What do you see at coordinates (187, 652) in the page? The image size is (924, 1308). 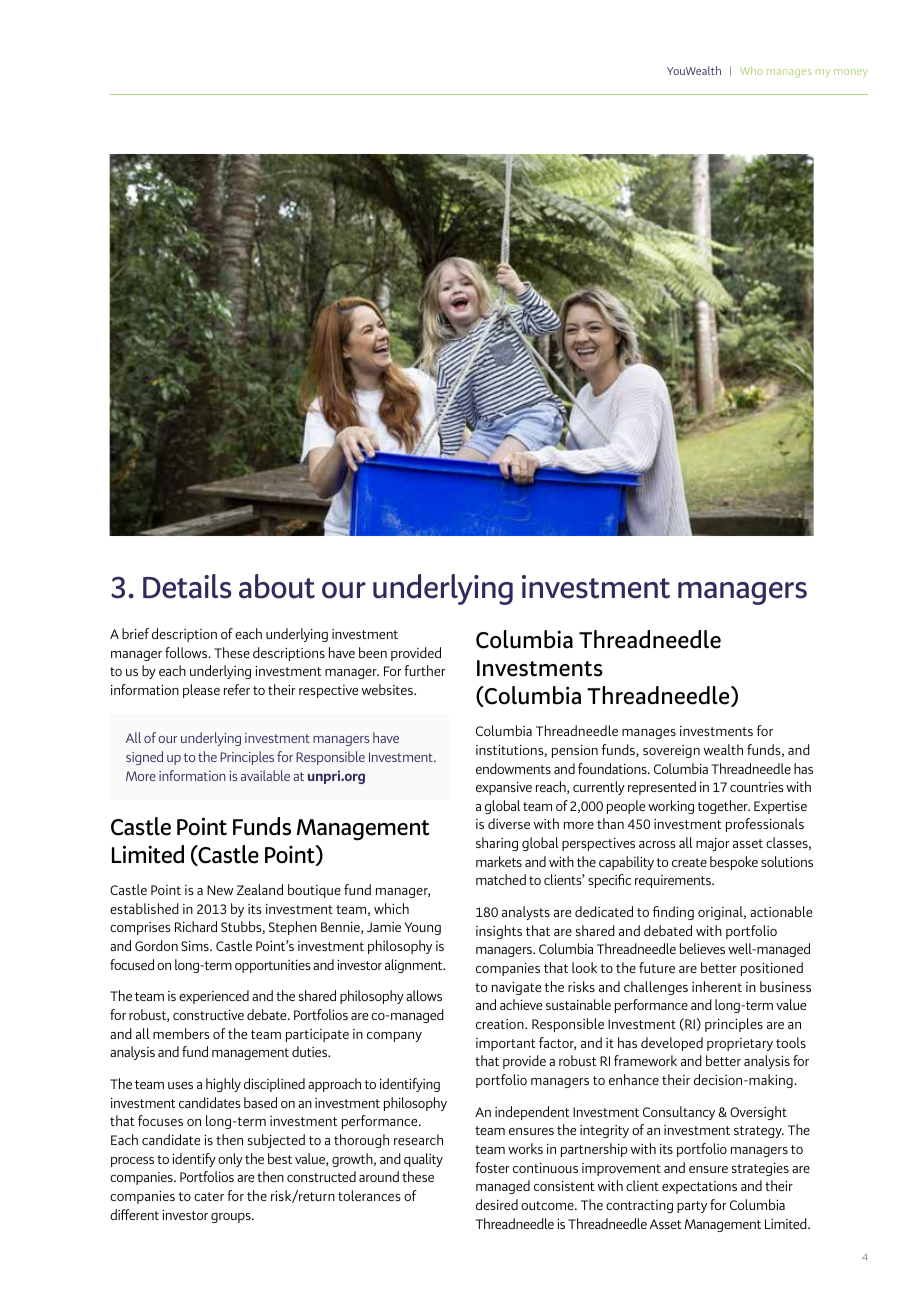 I see `follows` at bounding box center [187, 652].
